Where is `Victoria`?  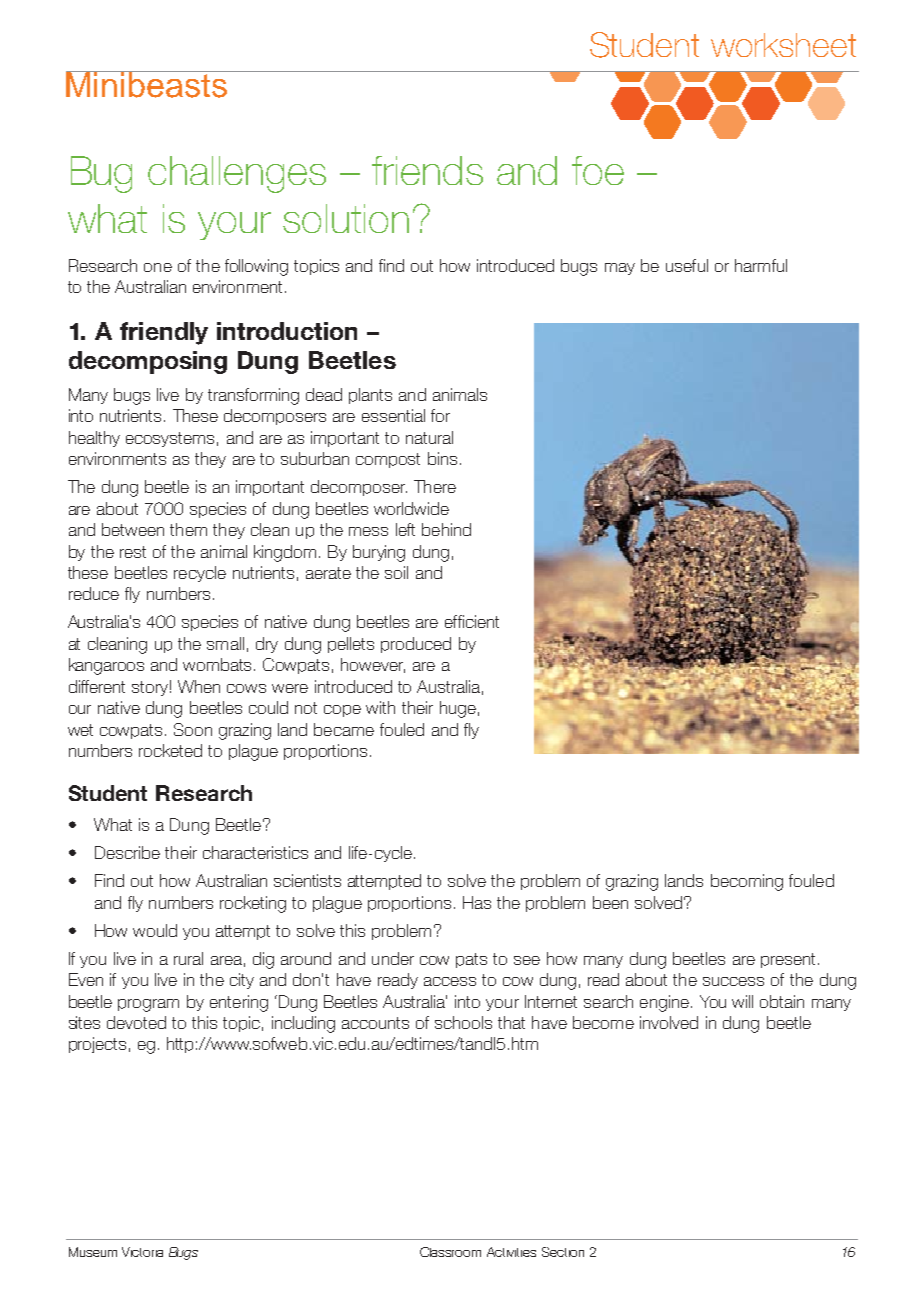
Victoria is located at coordinates (142, 1252).
